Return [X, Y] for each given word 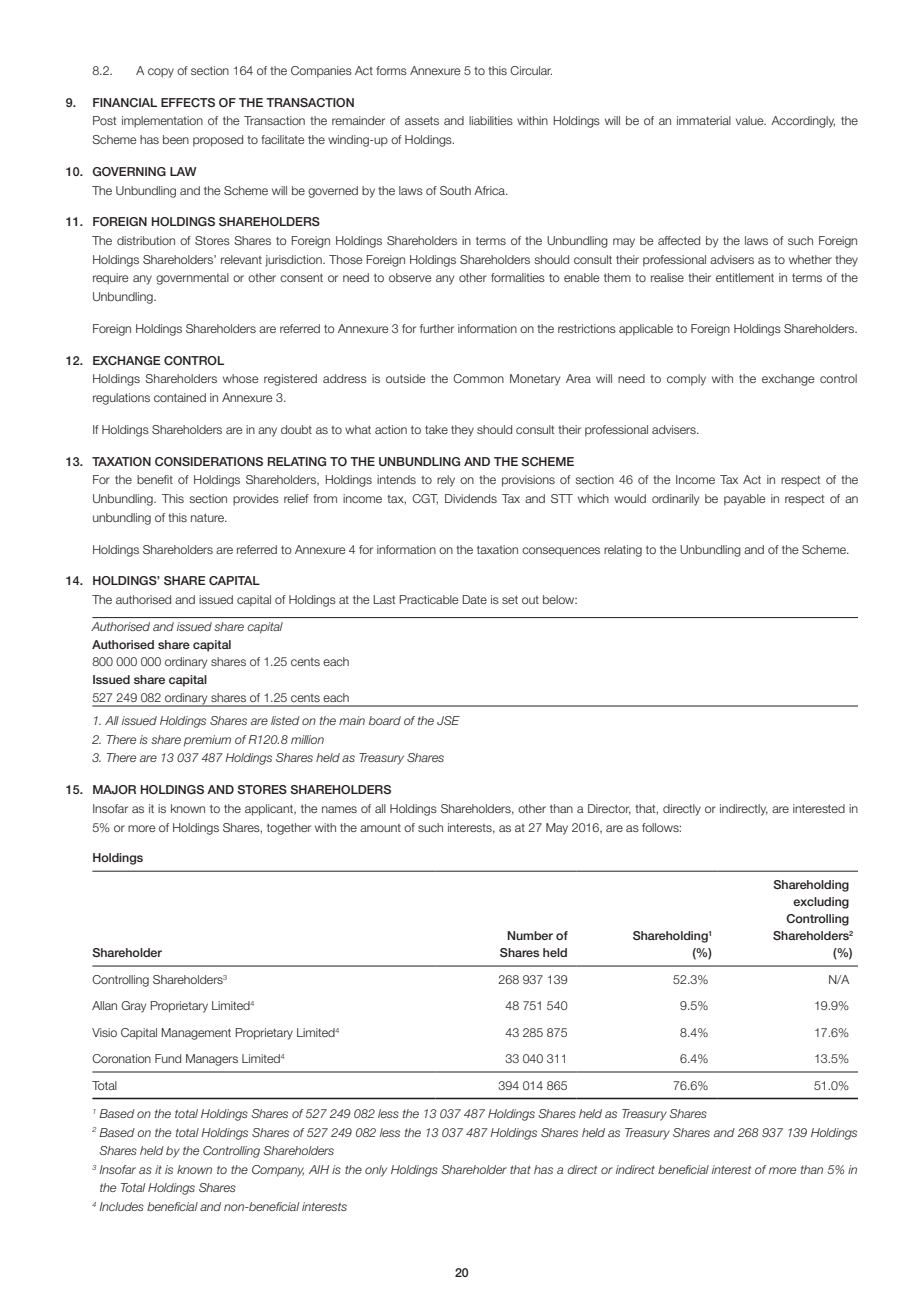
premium [207, 741]
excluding [821, 903]
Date [474, 599]
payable [745, 500]
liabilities [491, 120]
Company [278, 1171]
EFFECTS [188, 102]
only [376, 1171]
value [751, 120]
